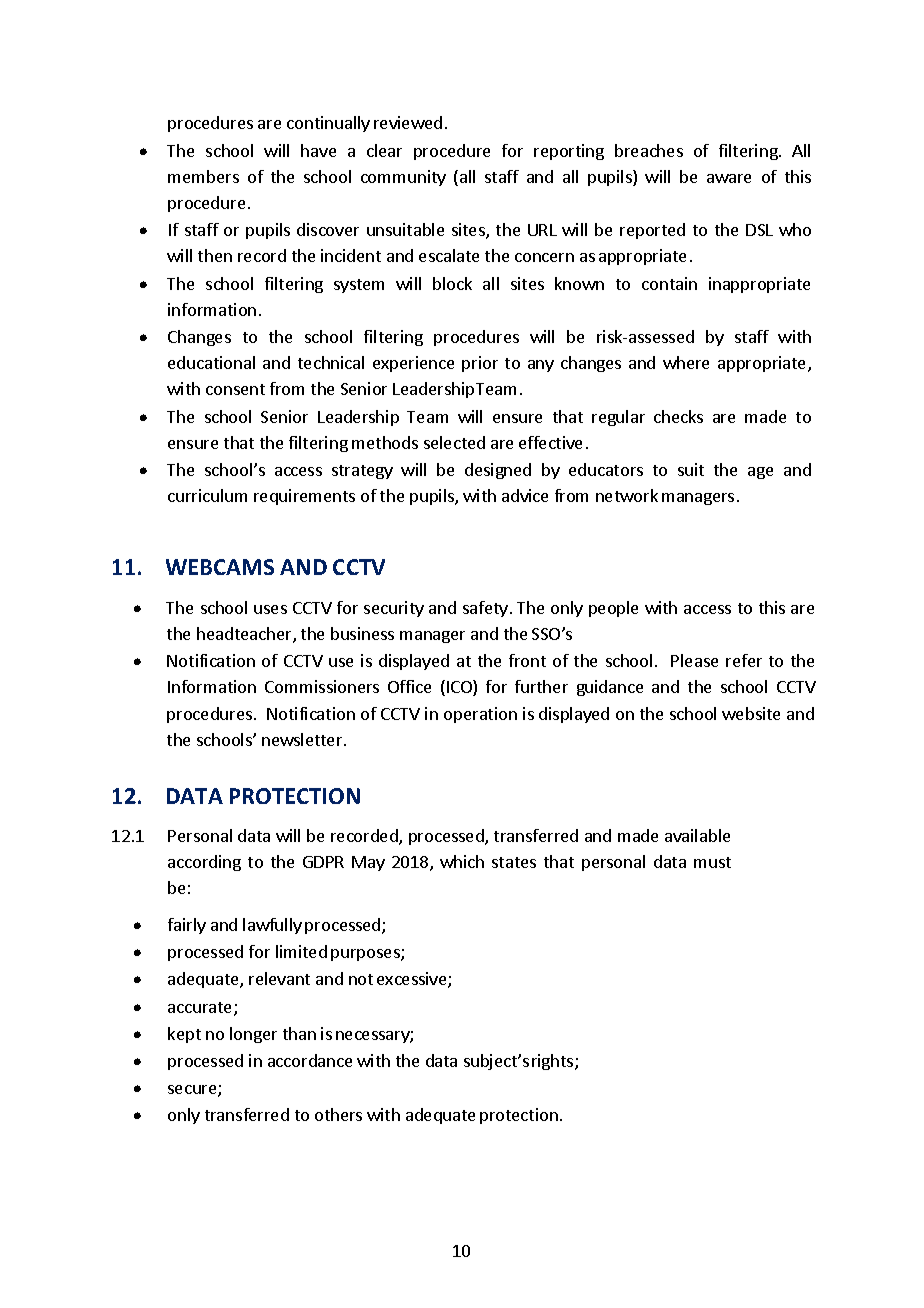 The height and width of the screenshot is (1308, 924). I want to click on states, so click(514, 862).
